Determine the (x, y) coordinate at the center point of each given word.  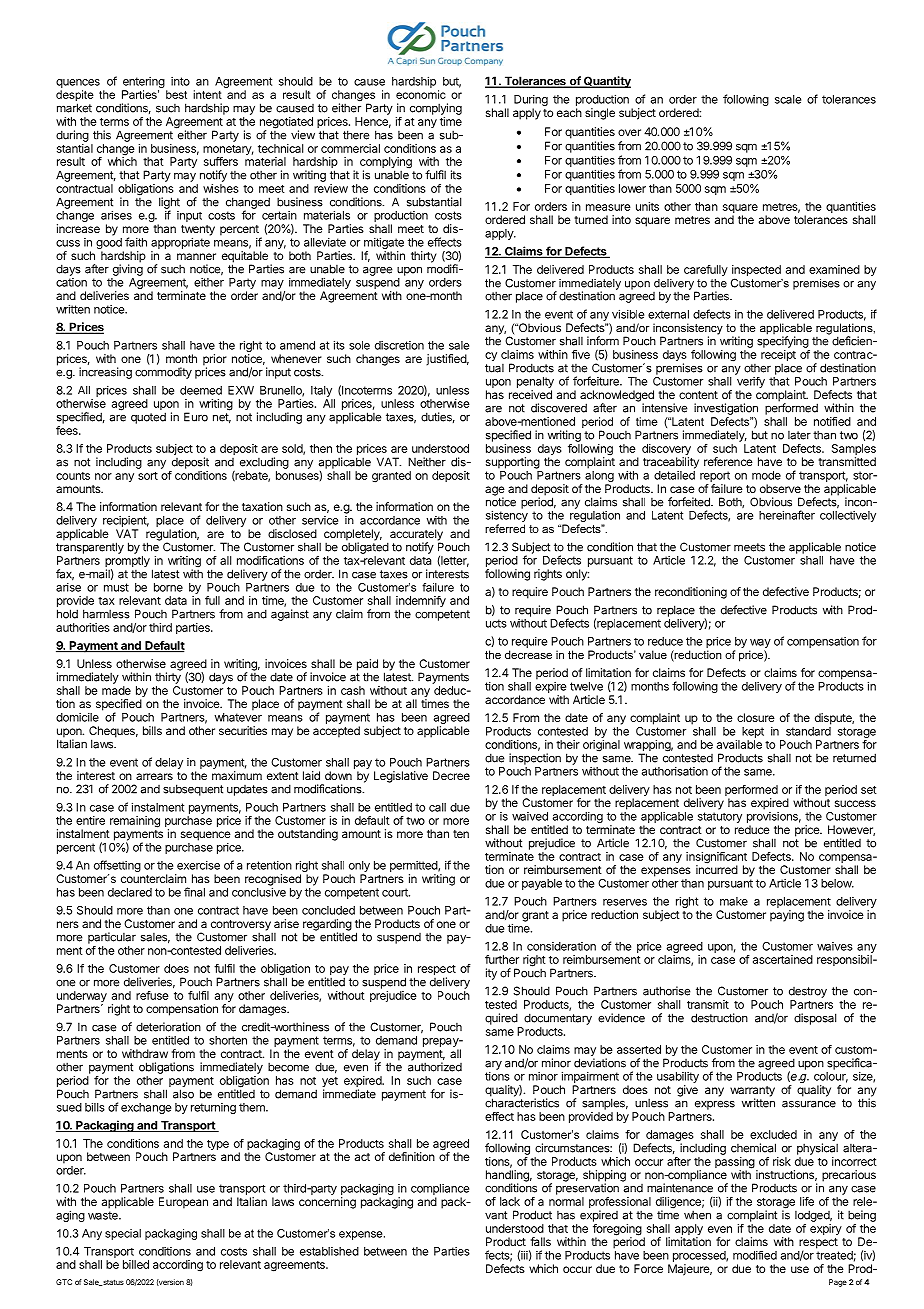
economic (421, 94)
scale (788, 99)
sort (148, 476)
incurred (717, 868)
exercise (198, 865)
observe (780, 488)
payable (542, 884)
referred (505, 528)
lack (510, 1201)
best (176, 94)
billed (136, 1264)
